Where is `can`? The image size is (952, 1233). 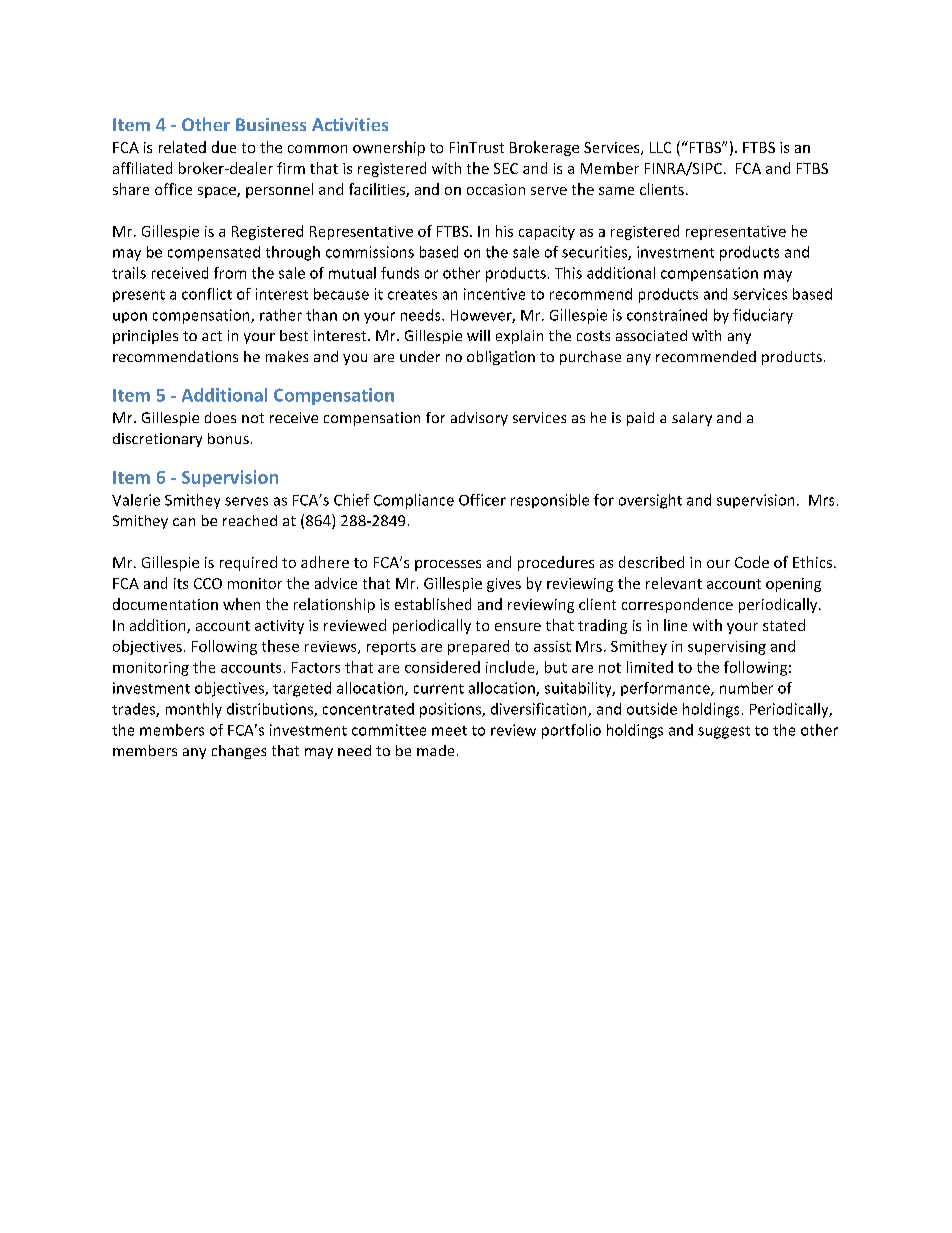
can is located at coordinates (184, 522).
